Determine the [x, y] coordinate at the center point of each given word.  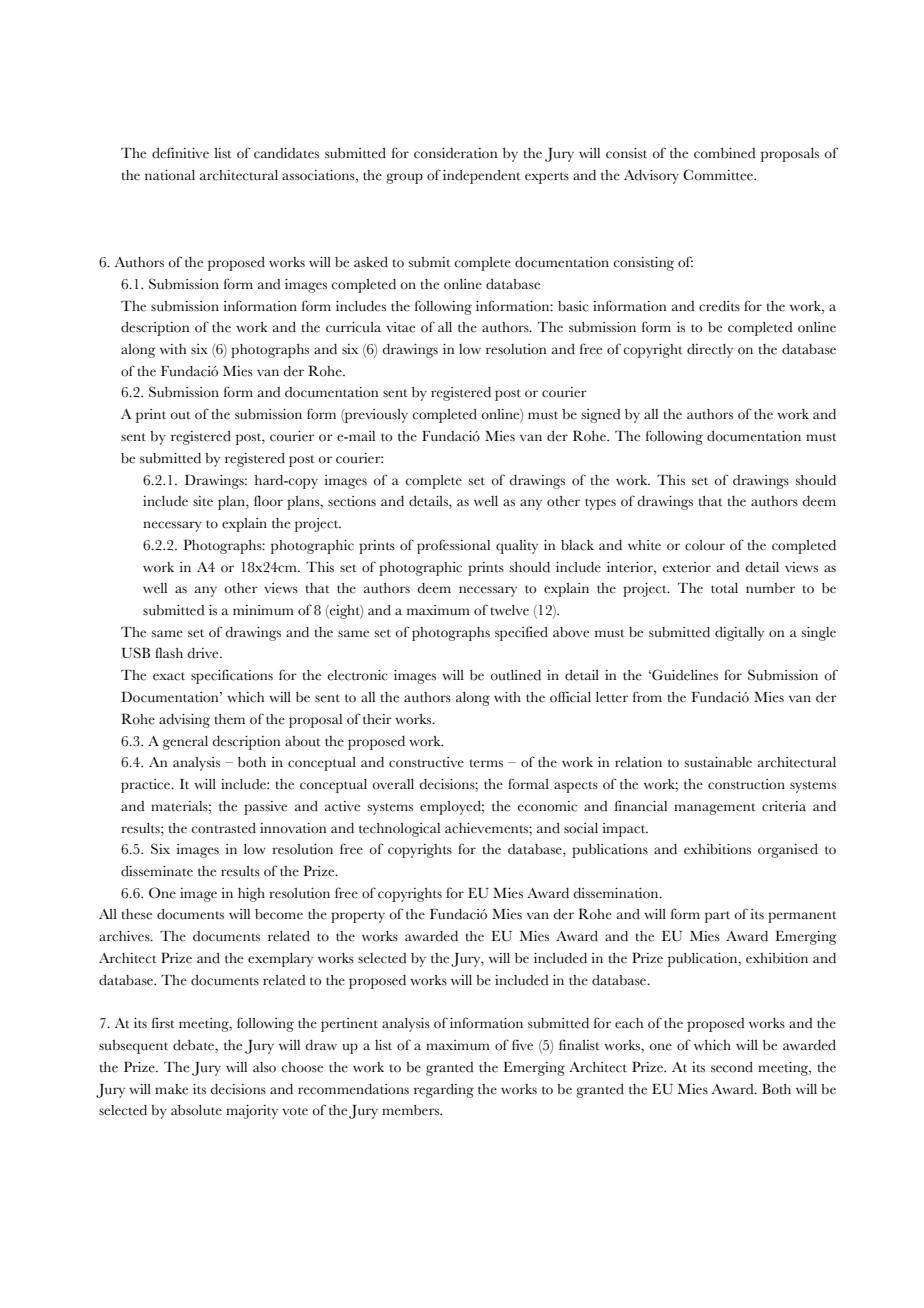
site [203, 501]
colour [705, 545]
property [358, 917]
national [170, 175]
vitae [400, 327]
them [230, 719]
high [251, 895]
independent [481, 177]
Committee [719, 175]
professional [453, 546]
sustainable [718, 762]
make [171, 1089]
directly [710, 351]
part [717, 917]
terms [486, 763]
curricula [353, 327]
